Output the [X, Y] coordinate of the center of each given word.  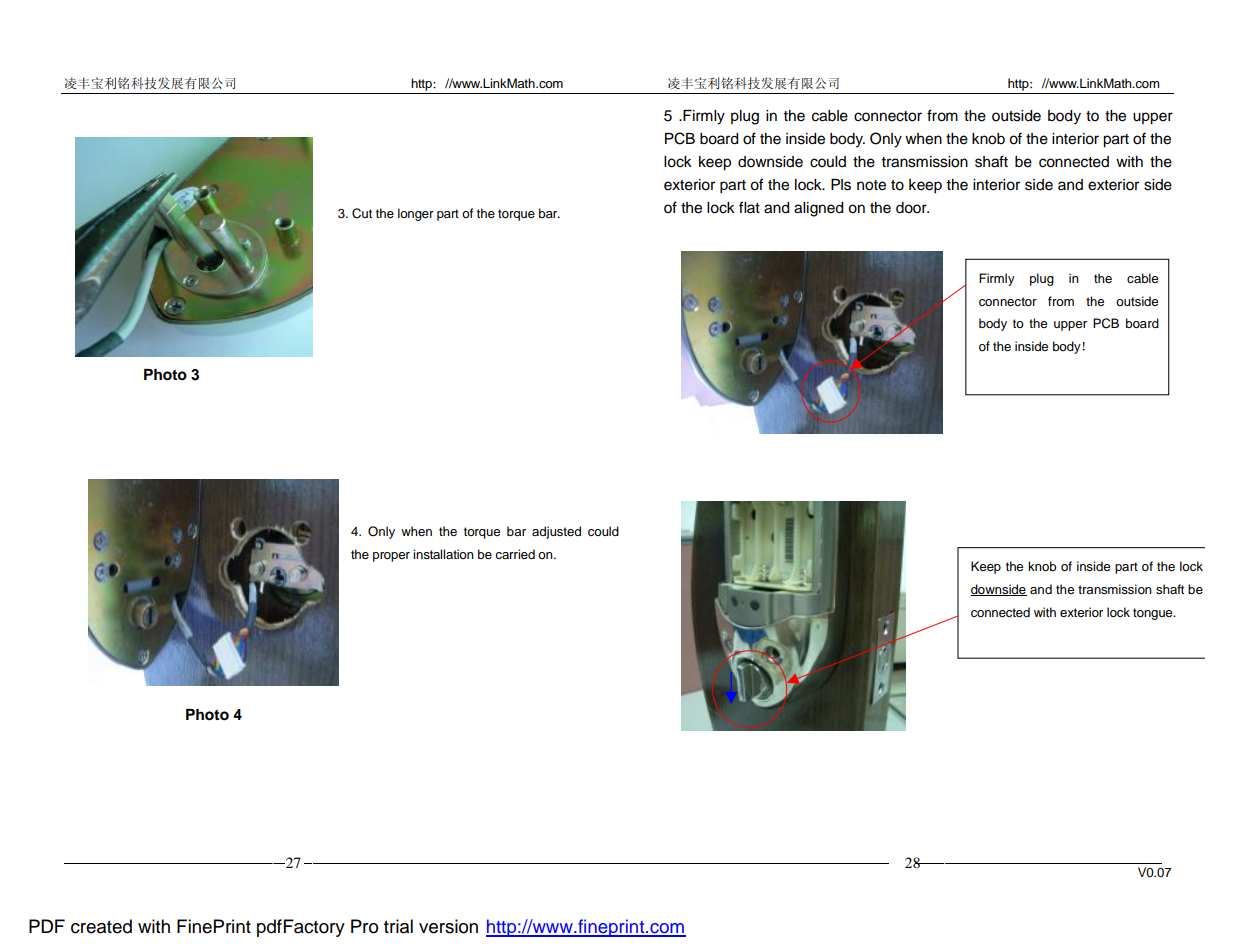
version [448, 926]
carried [515, 554]
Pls [841, 185]
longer [416, 214]
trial [398, 926]
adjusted [556, 532]
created [101, 926]
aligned [818, 209]
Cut [362, 213]
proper [391, 557]
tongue [1154, 614]
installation [443, 554]
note [871, 185]
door [912, 208]
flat [749, 207]
